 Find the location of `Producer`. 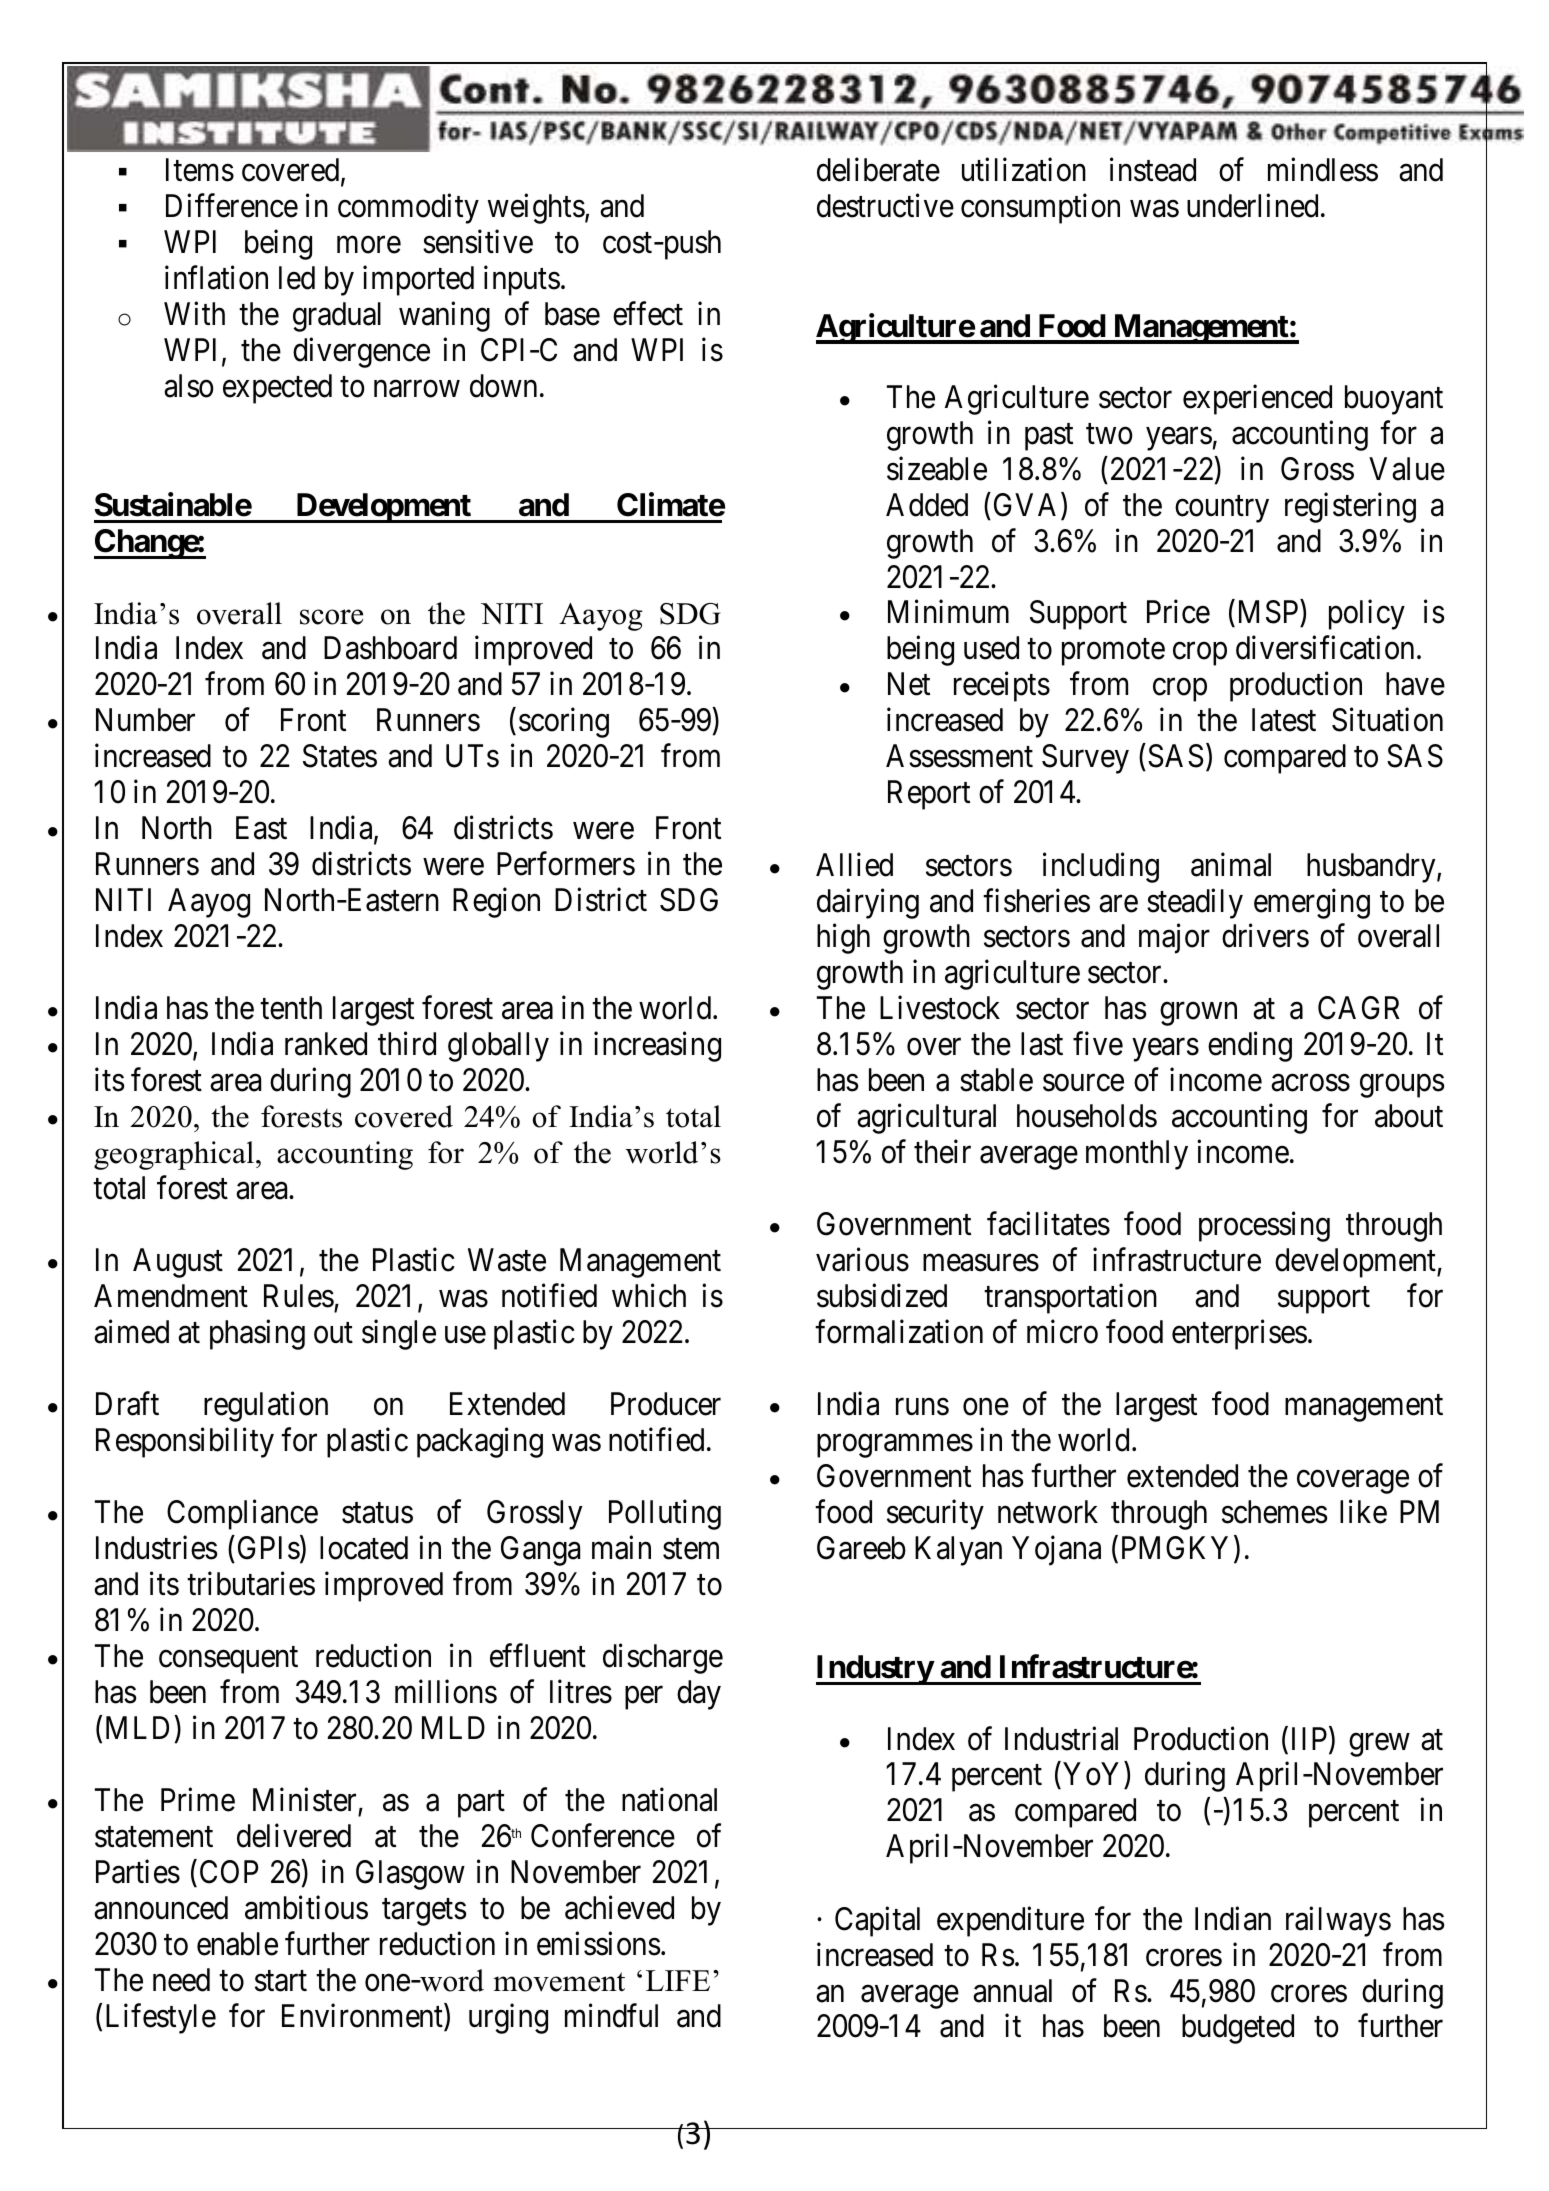

Producer is located at coordinates (666, 1404).
